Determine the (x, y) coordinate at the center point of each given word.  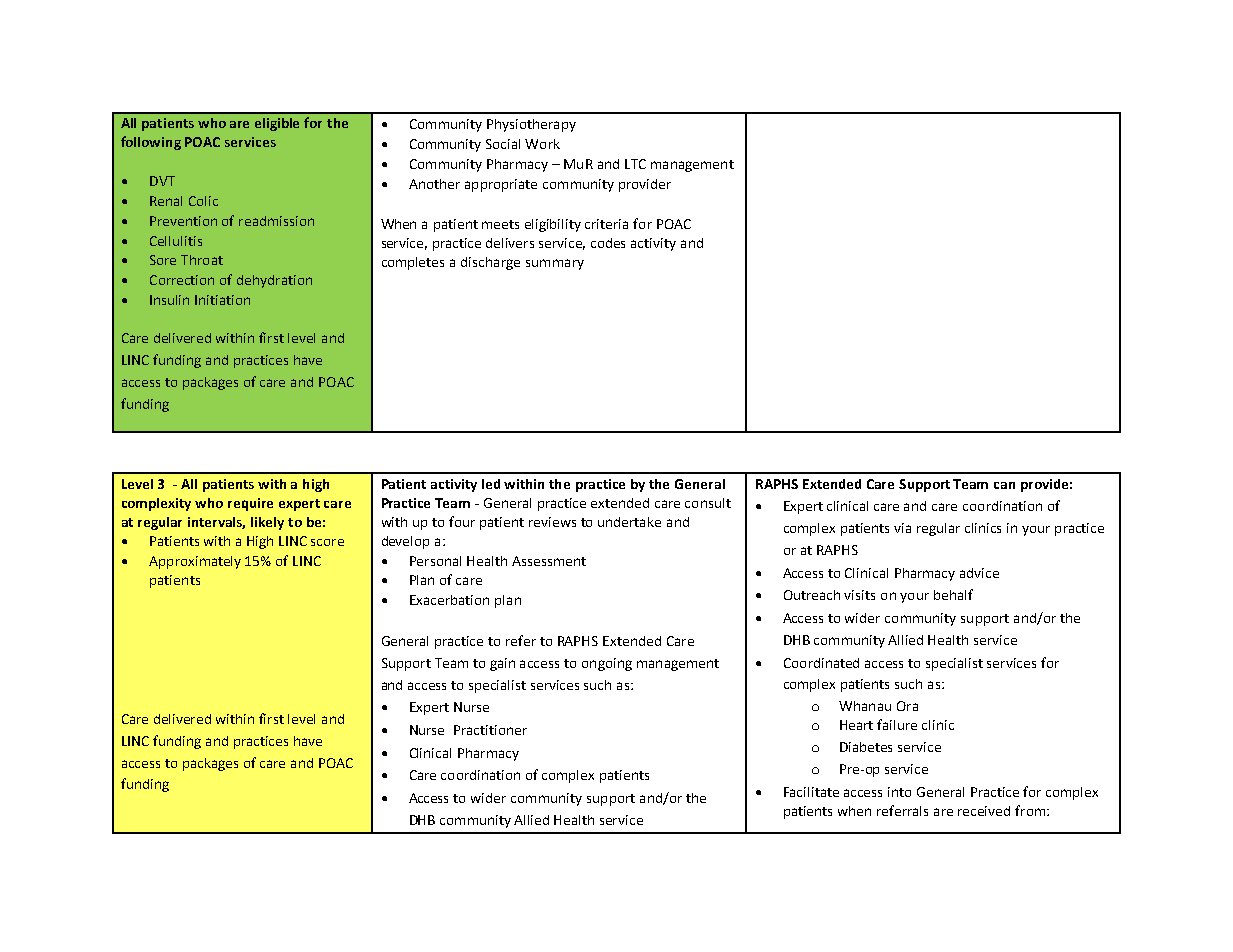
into (899, 792)
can (1004, 485)
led (491, 484)
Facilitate (811, 792)
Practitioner (490, 730)
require (250, 504)
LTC (635, 164)
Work (542, 144)
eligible (277, 124)
